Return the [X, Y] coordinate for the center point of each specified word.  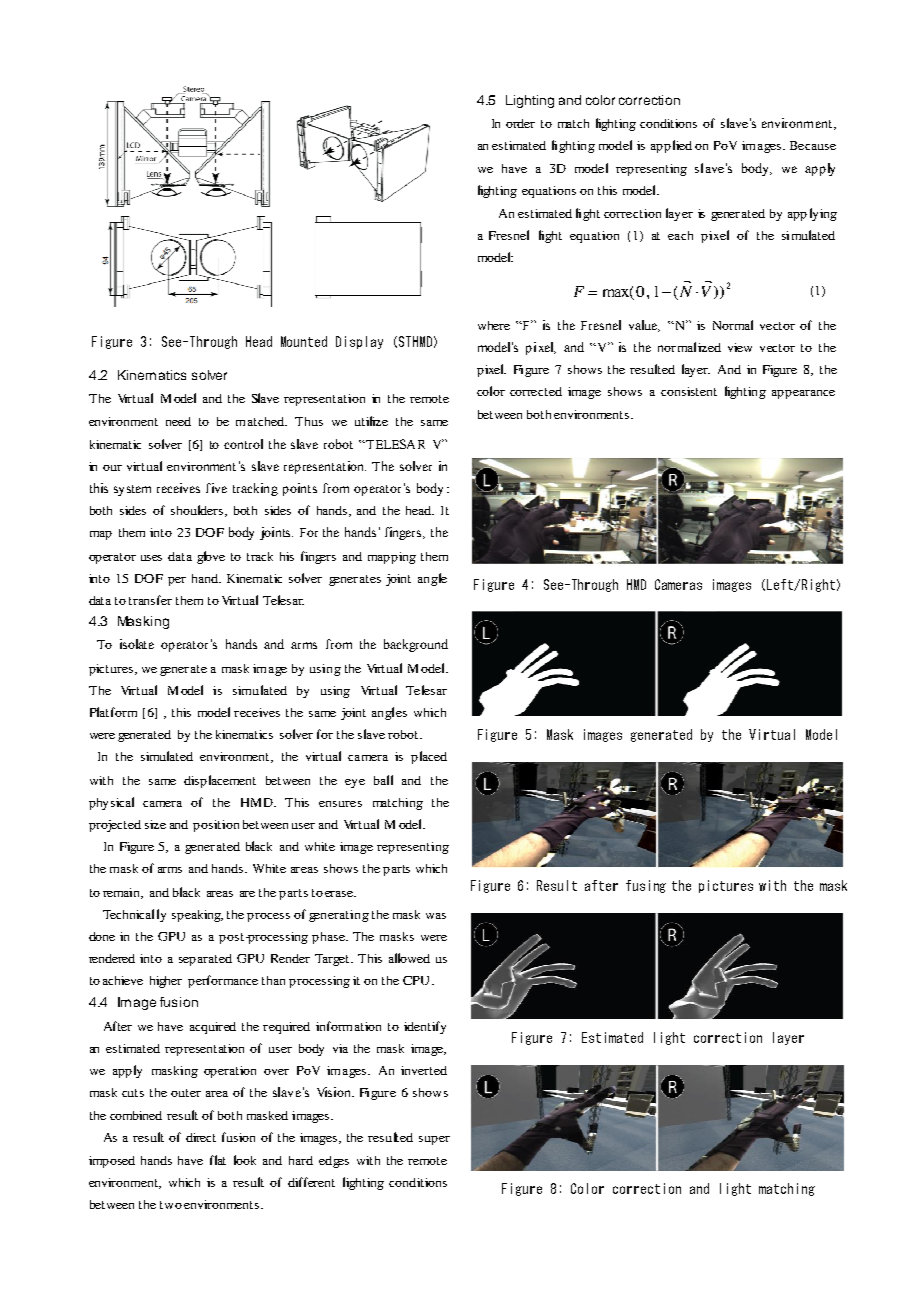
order [520, 123]
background [416, 645]
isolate [137, 644]
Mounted [304, 341]
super [434, 1140]
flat [218, 1160]
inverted [424, 1070]
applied [671, 146]
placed [429, 757]
